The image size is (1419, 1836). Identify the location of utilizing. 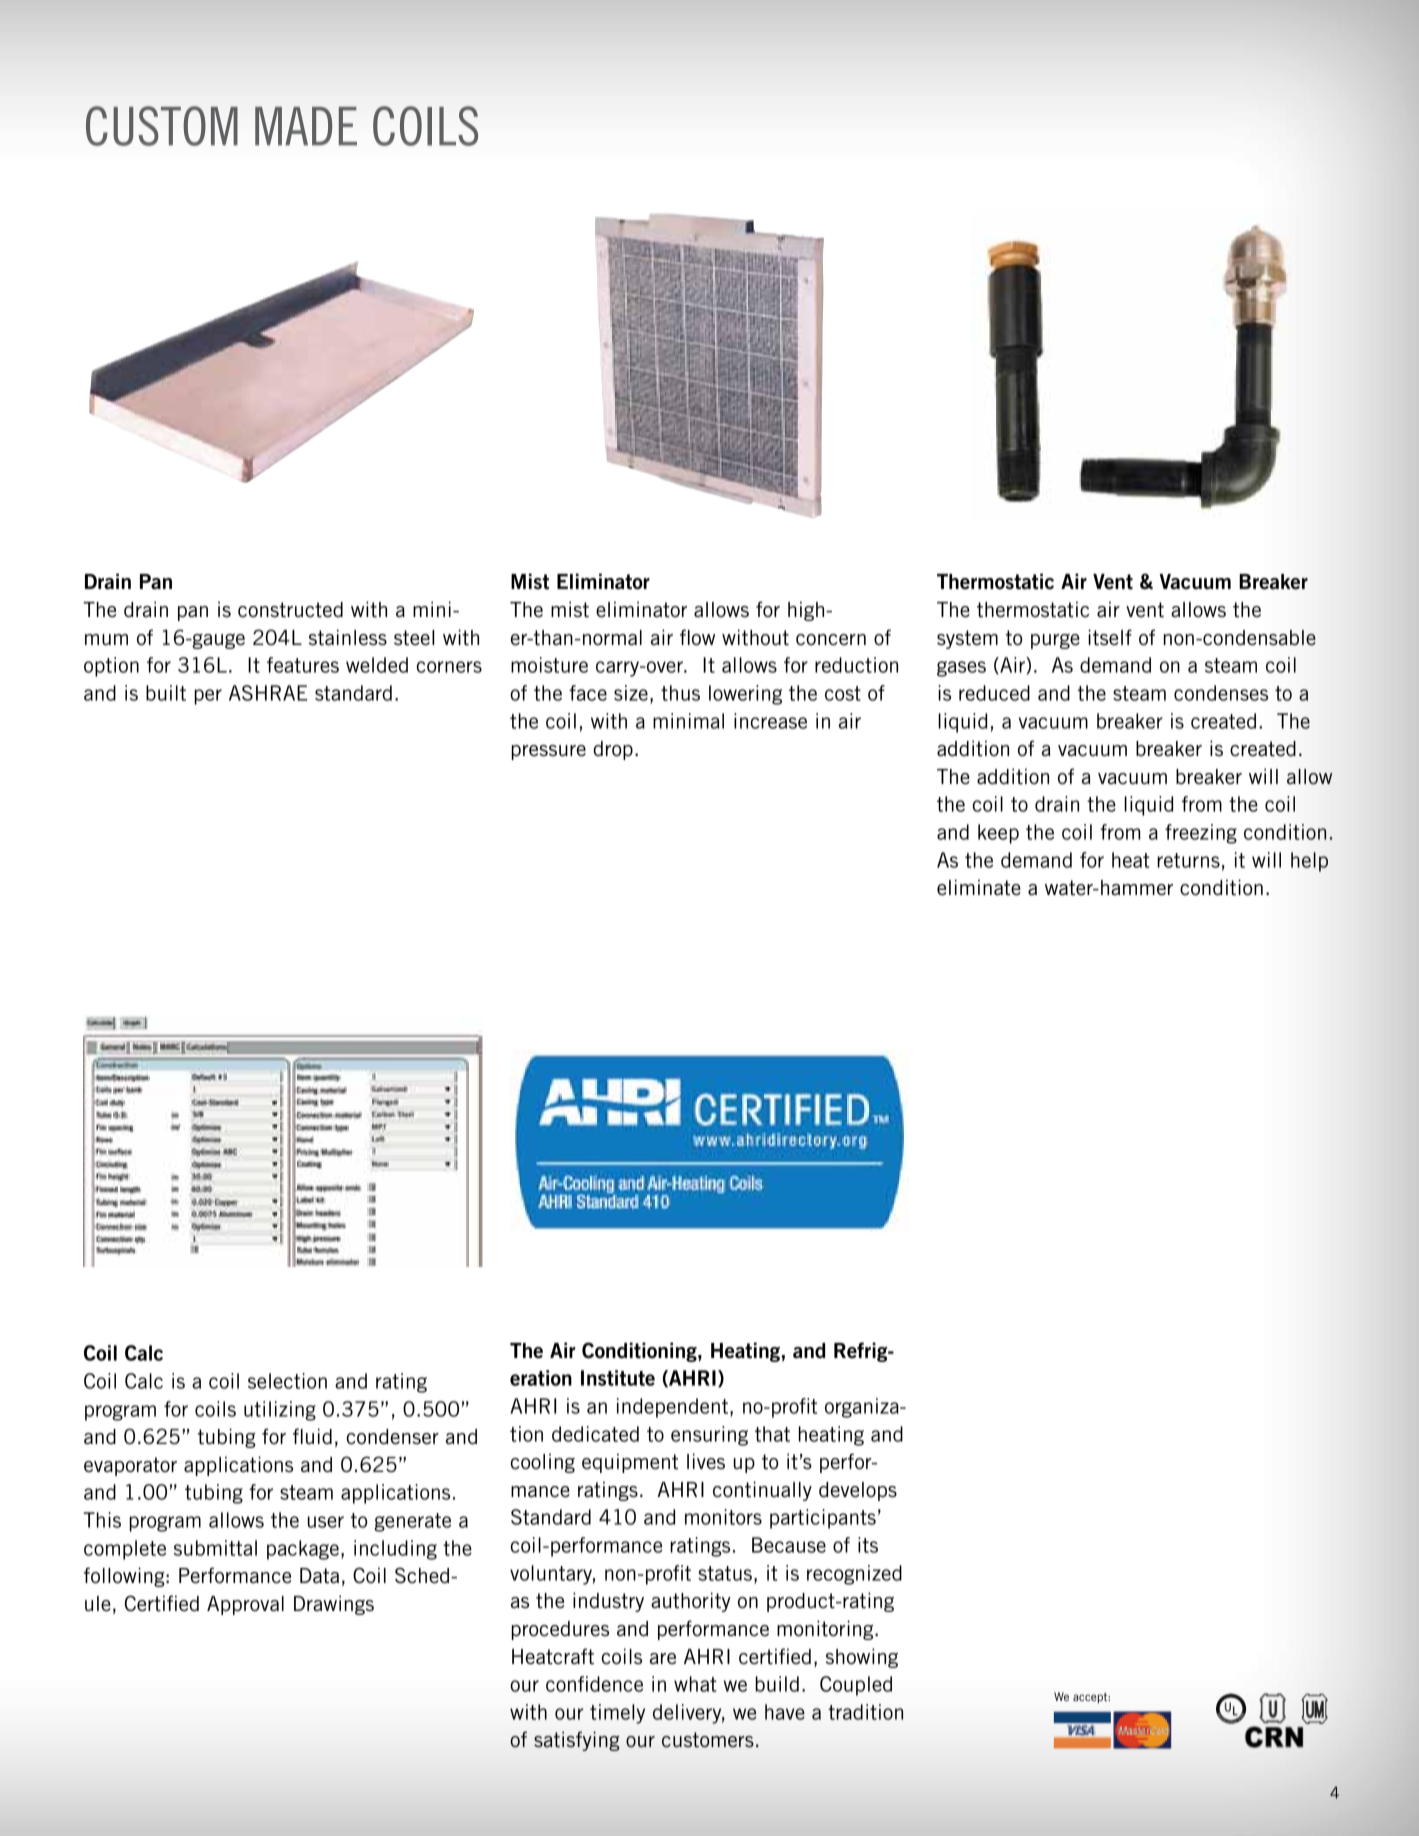
(280, 1411).
